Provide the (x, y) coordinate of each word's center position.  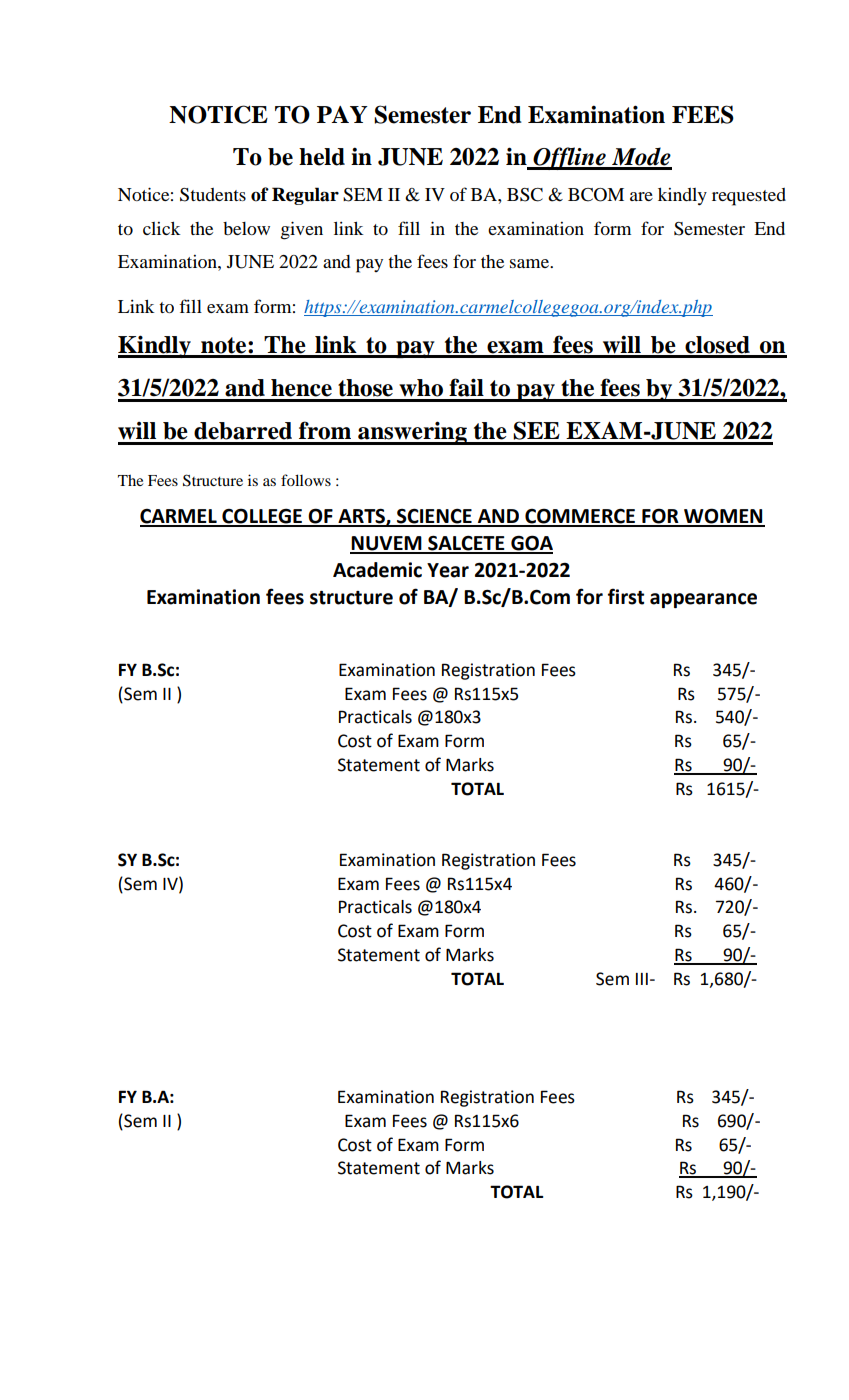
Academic (377, 570)
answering (412, 433)
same (530, 263)
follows (306, 480)
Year (448, 570)
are (641, 196)
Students (213, 195)
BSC (525, 195)
